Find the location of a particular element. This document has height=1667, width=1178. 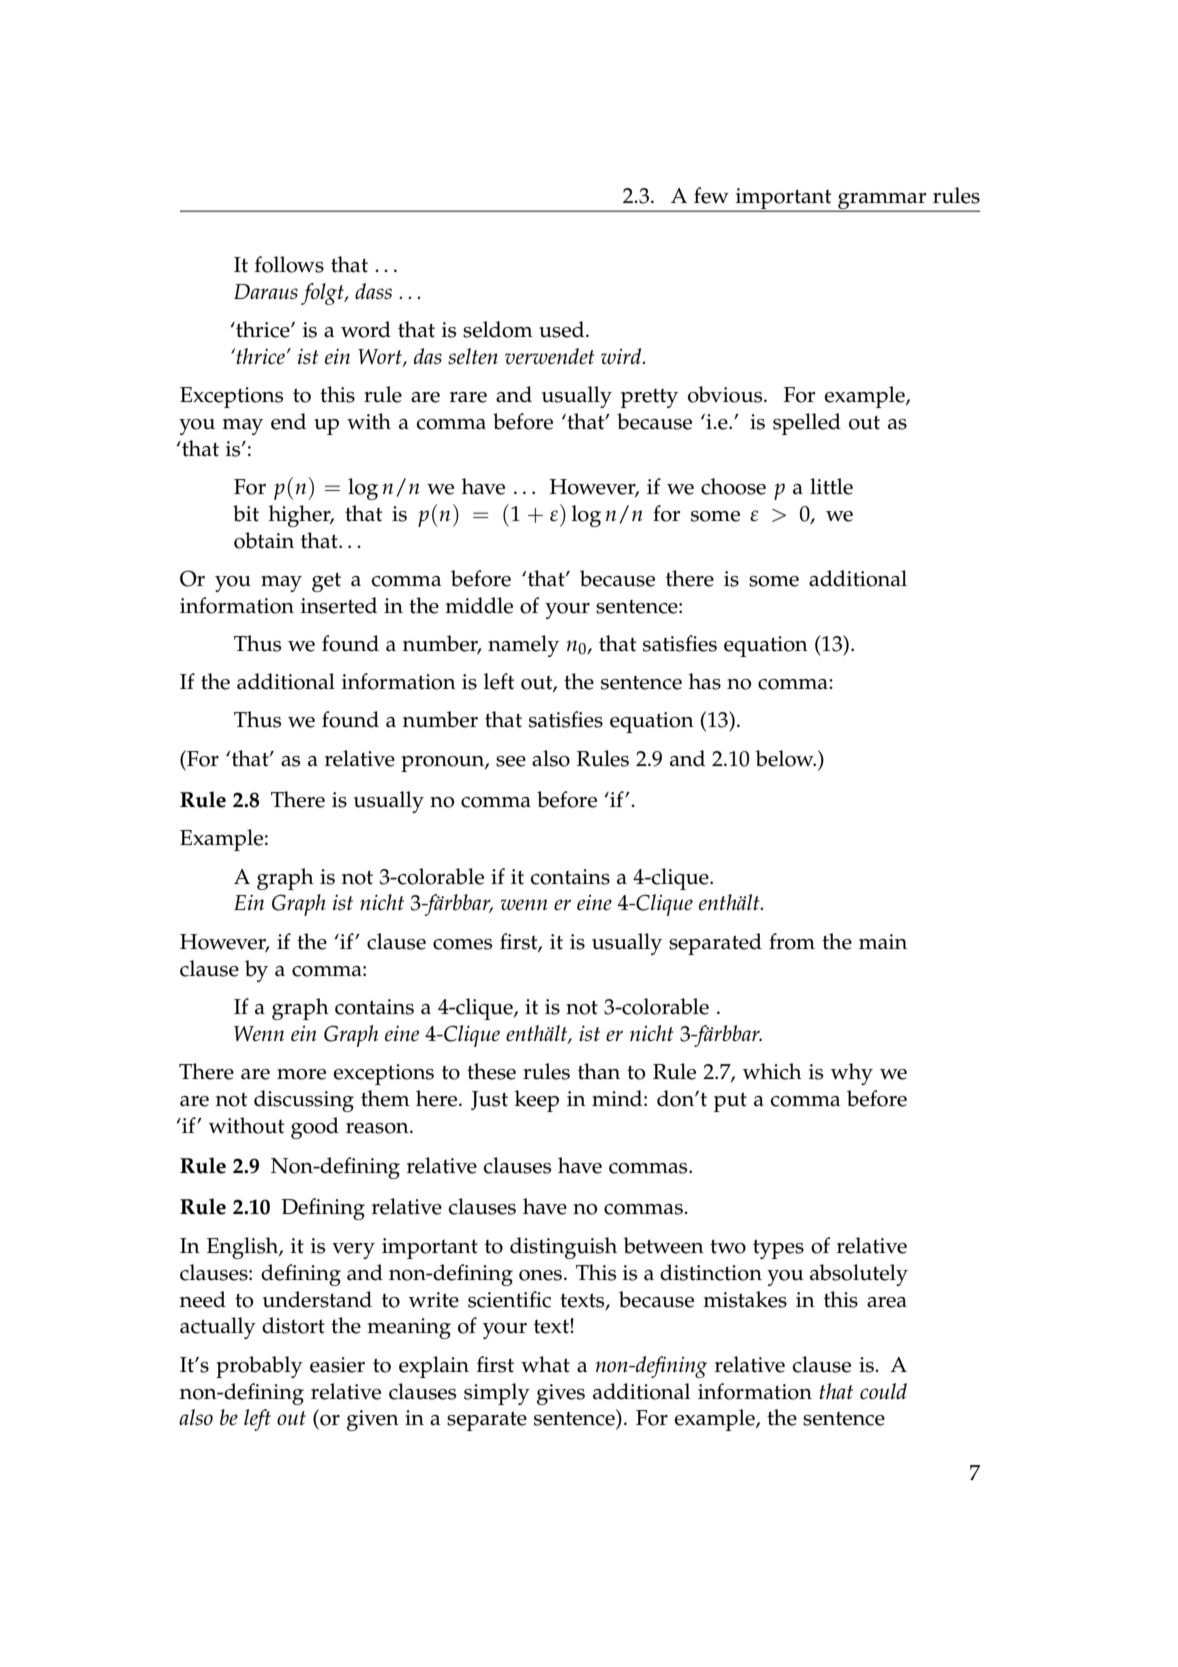

gives is located at coordinates (561, 1394).
